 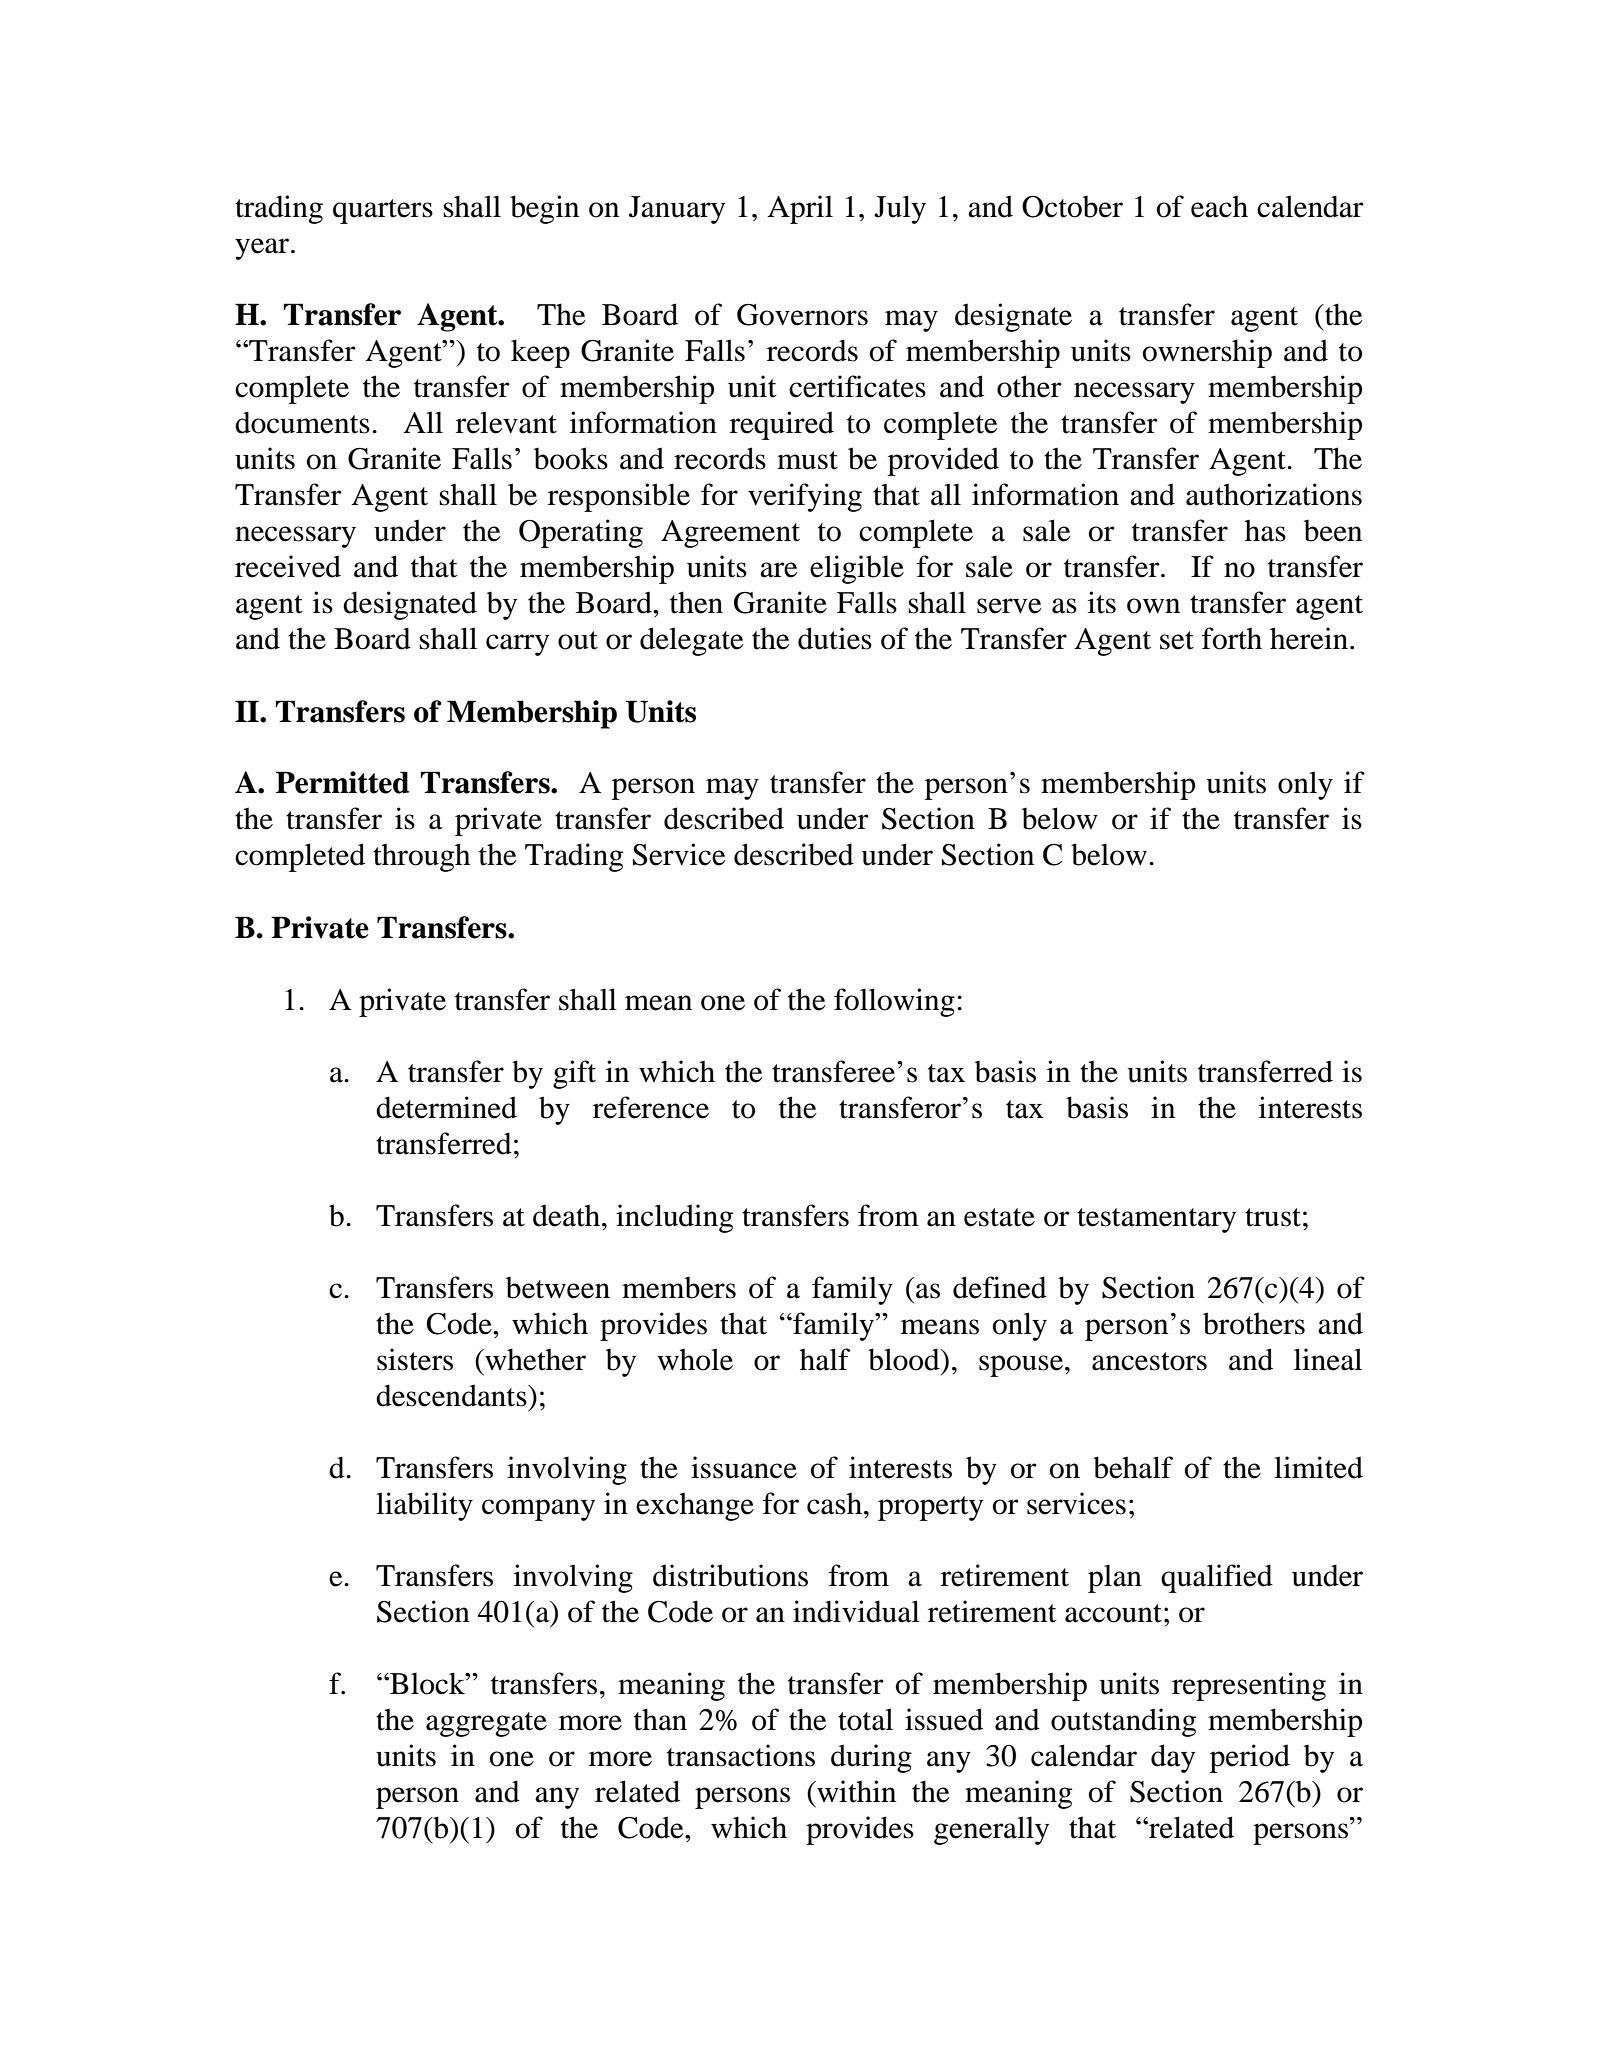 I want to click on within, so click(x=855, y=1791).
